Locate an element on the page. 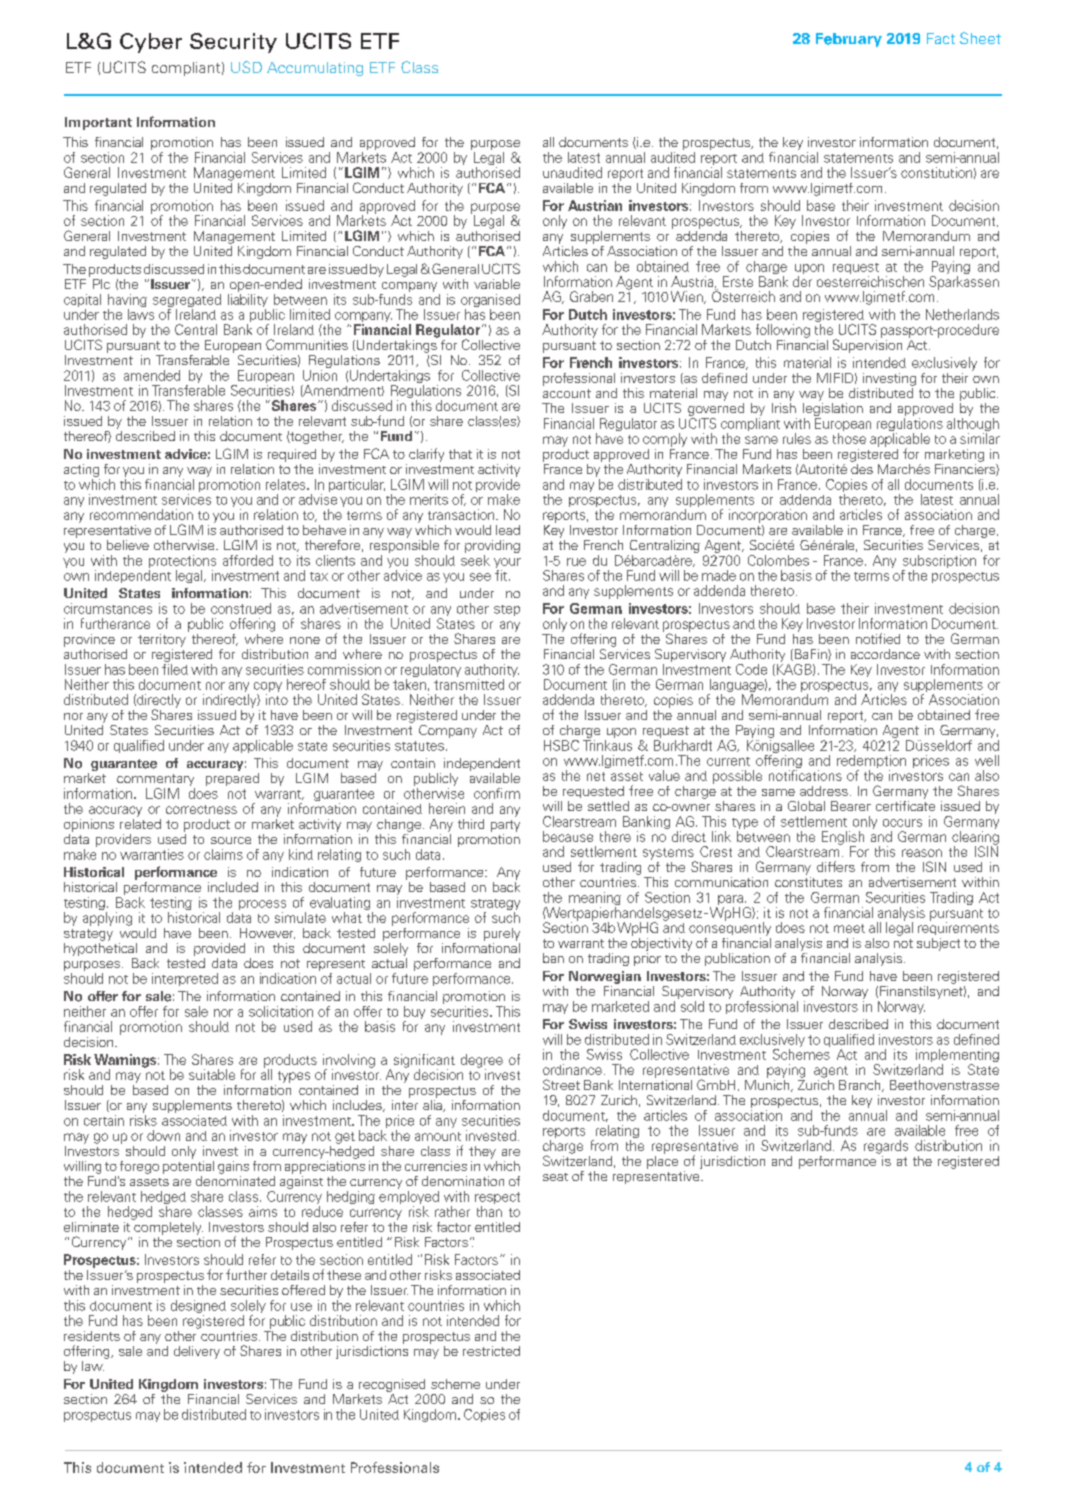 The height and width of the document is (1506, 1065). redemption is located at coordinates (871, 763).
